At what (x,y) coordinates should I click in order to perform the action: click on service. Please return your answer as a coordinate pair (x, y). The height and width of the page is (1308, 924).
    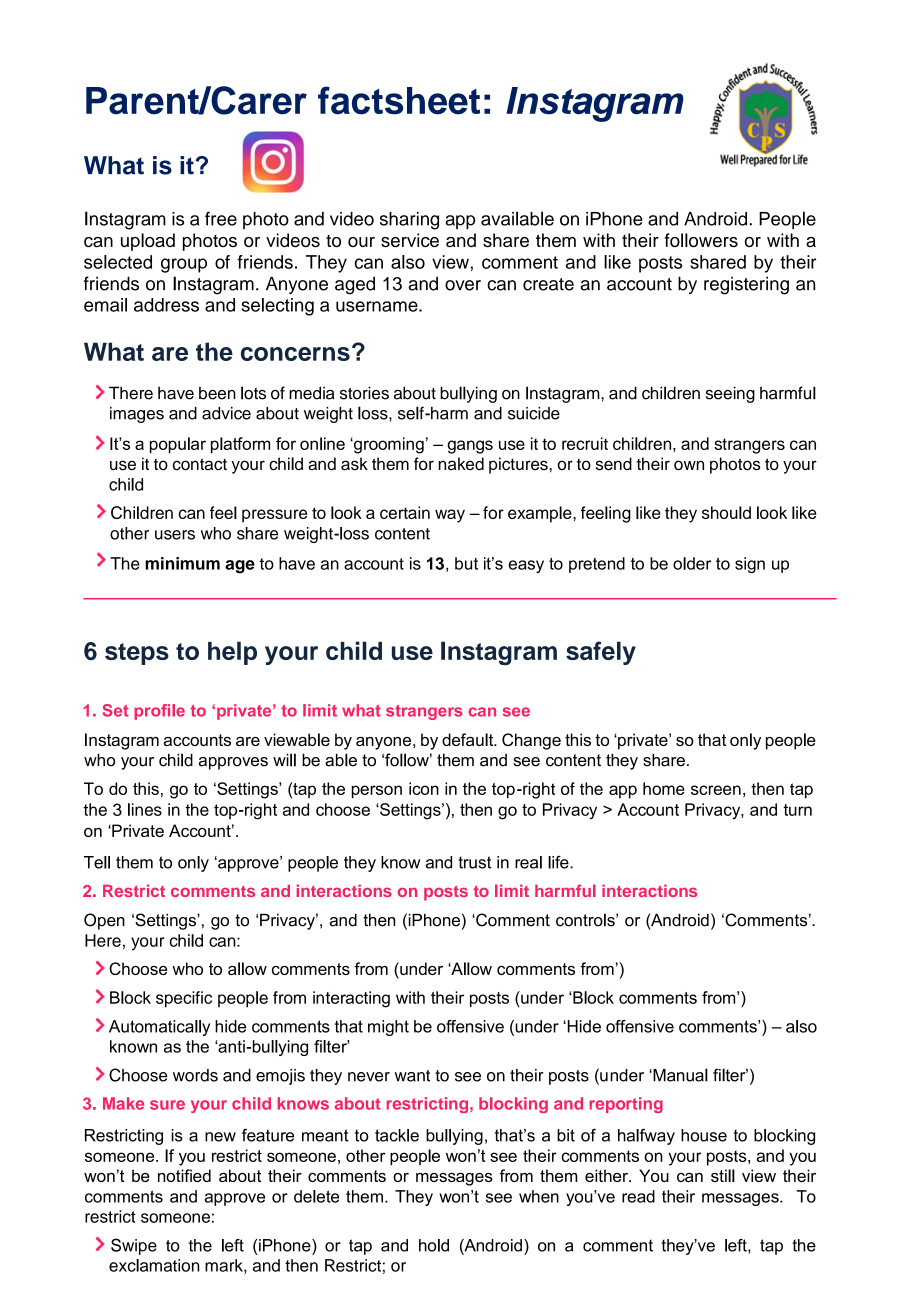
    Looking at the image, I should click on (410, 240).
